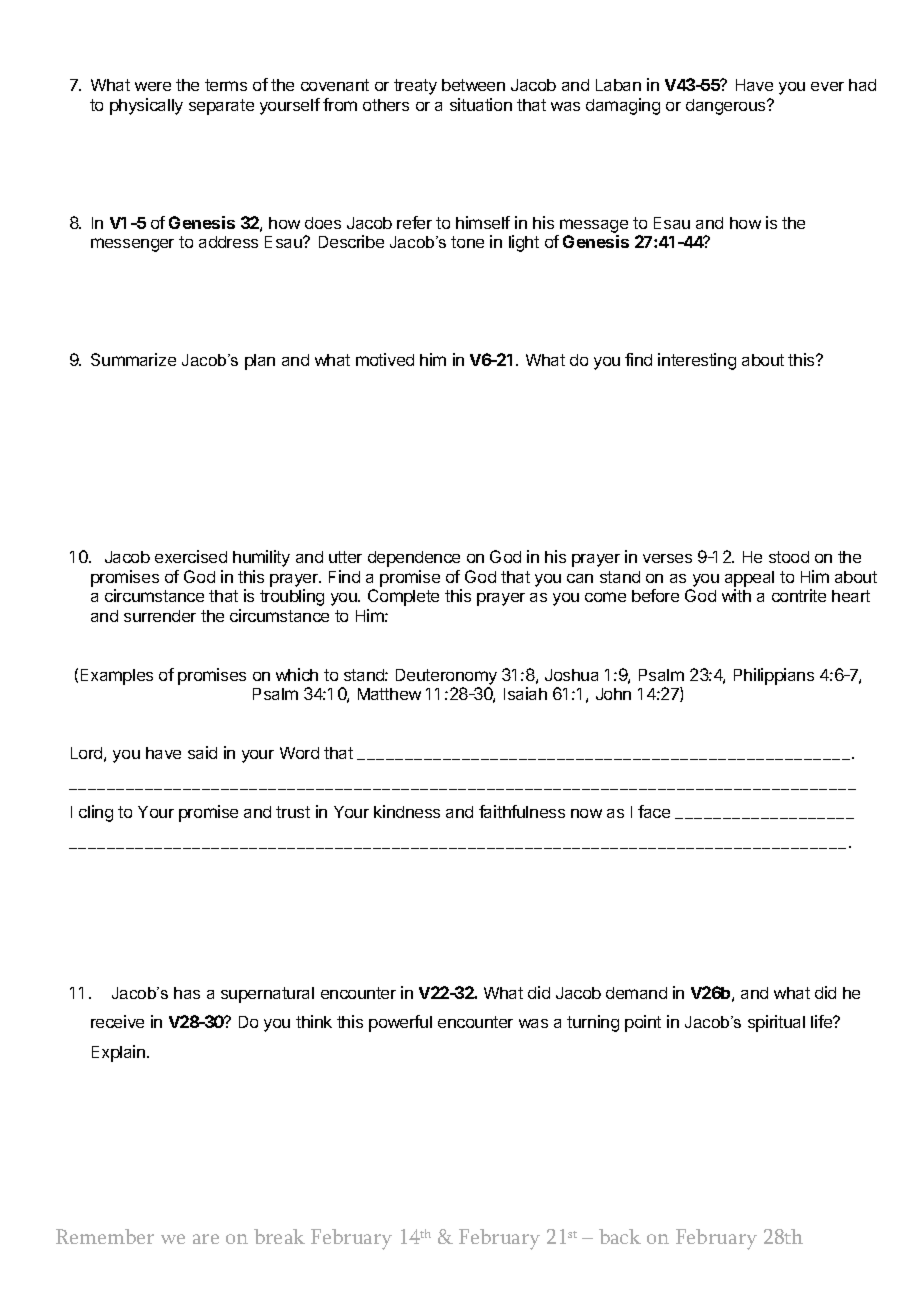  Describe the element at coordinates (774, 676) in the page. I see `Philippians` at that location.
